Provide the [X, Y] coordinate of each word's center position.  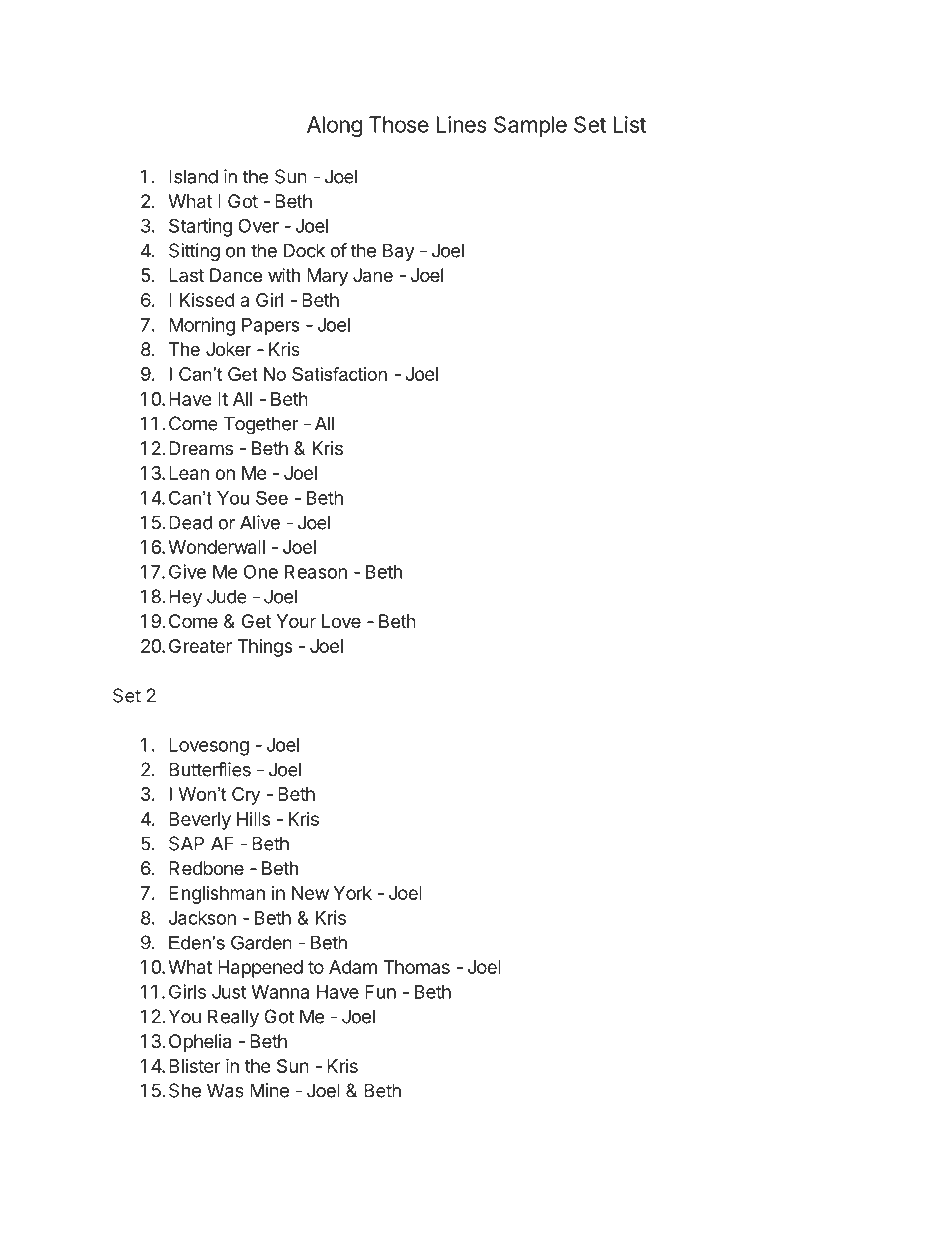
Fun [380, 992]
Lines [462, 124]
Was [225, 1090]
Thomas [416, 967]
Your [296, 621]
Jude [227, 596]
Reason [316, 572]
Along [334, 126]
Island [193, 176]
